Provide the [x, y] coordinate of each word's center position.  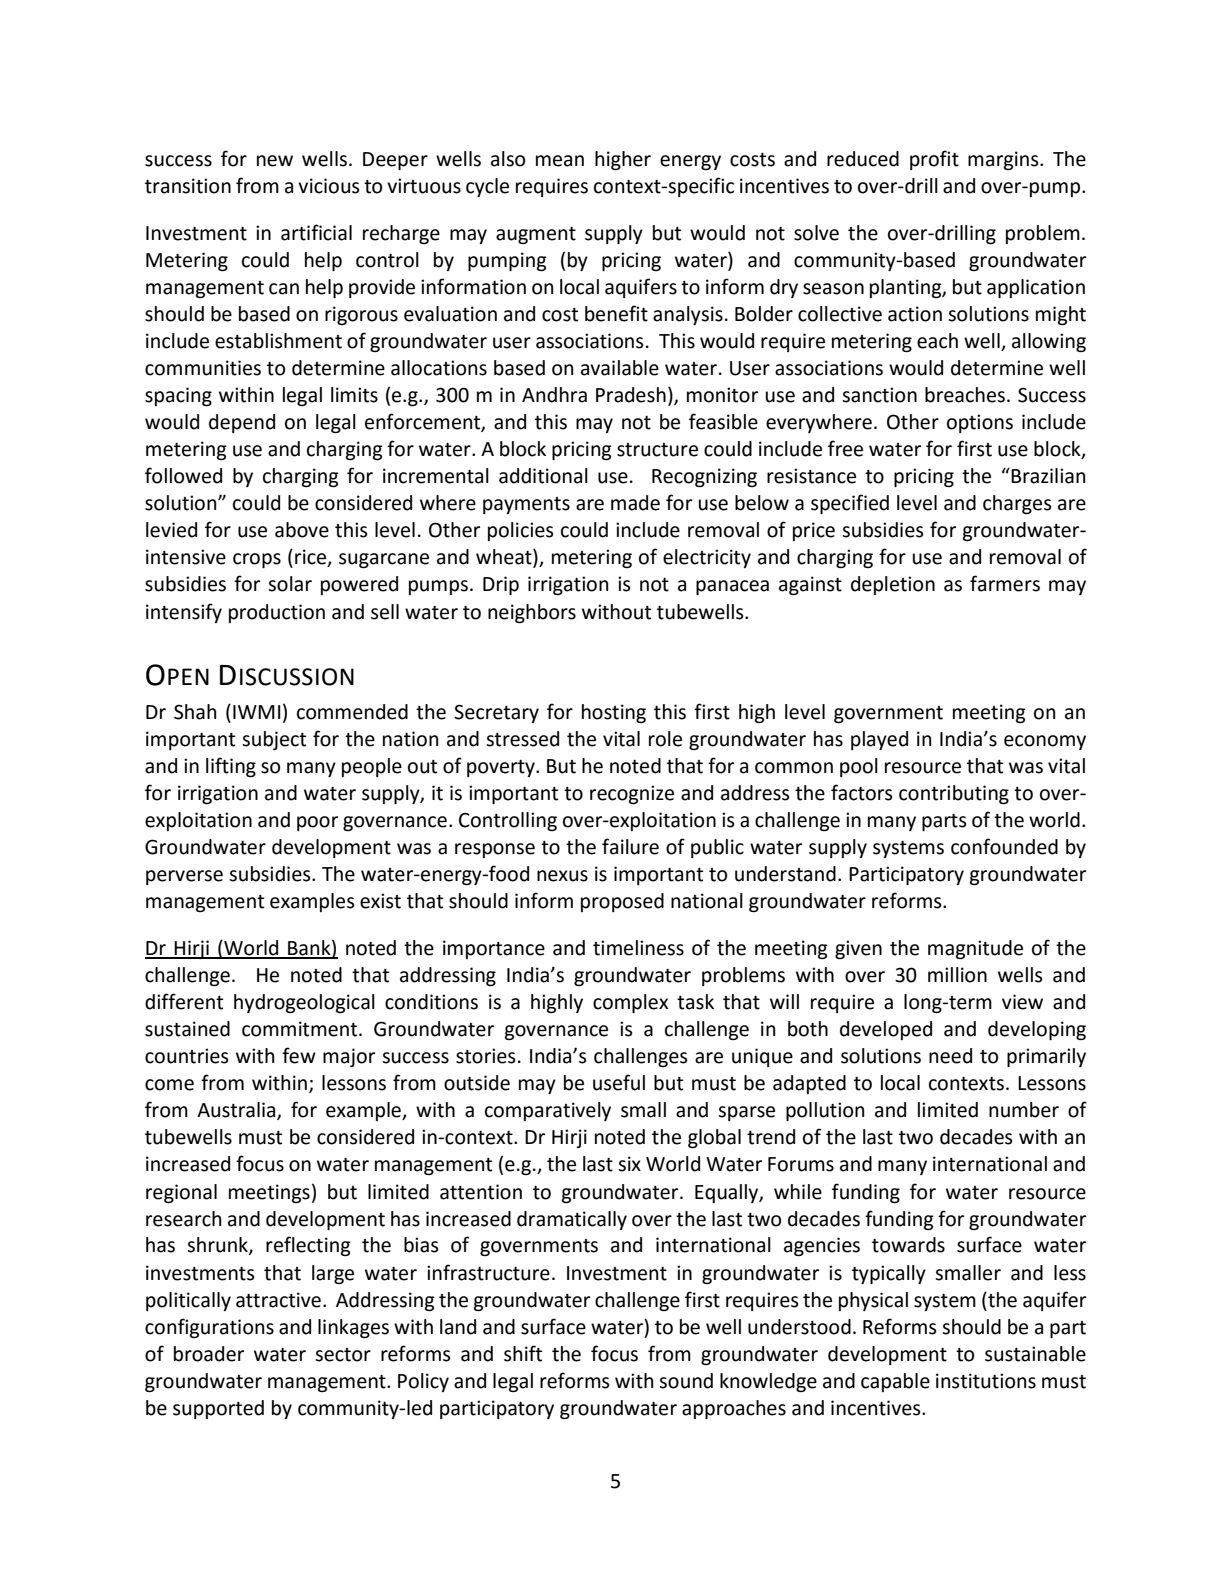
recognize [632, 794]
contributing [954, 794]
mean [560, 161]
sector [343, 1355]
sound [686, 1381]
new [275, 161]
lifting [231, 767]
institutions [986, 1381]
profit [934, 160]
